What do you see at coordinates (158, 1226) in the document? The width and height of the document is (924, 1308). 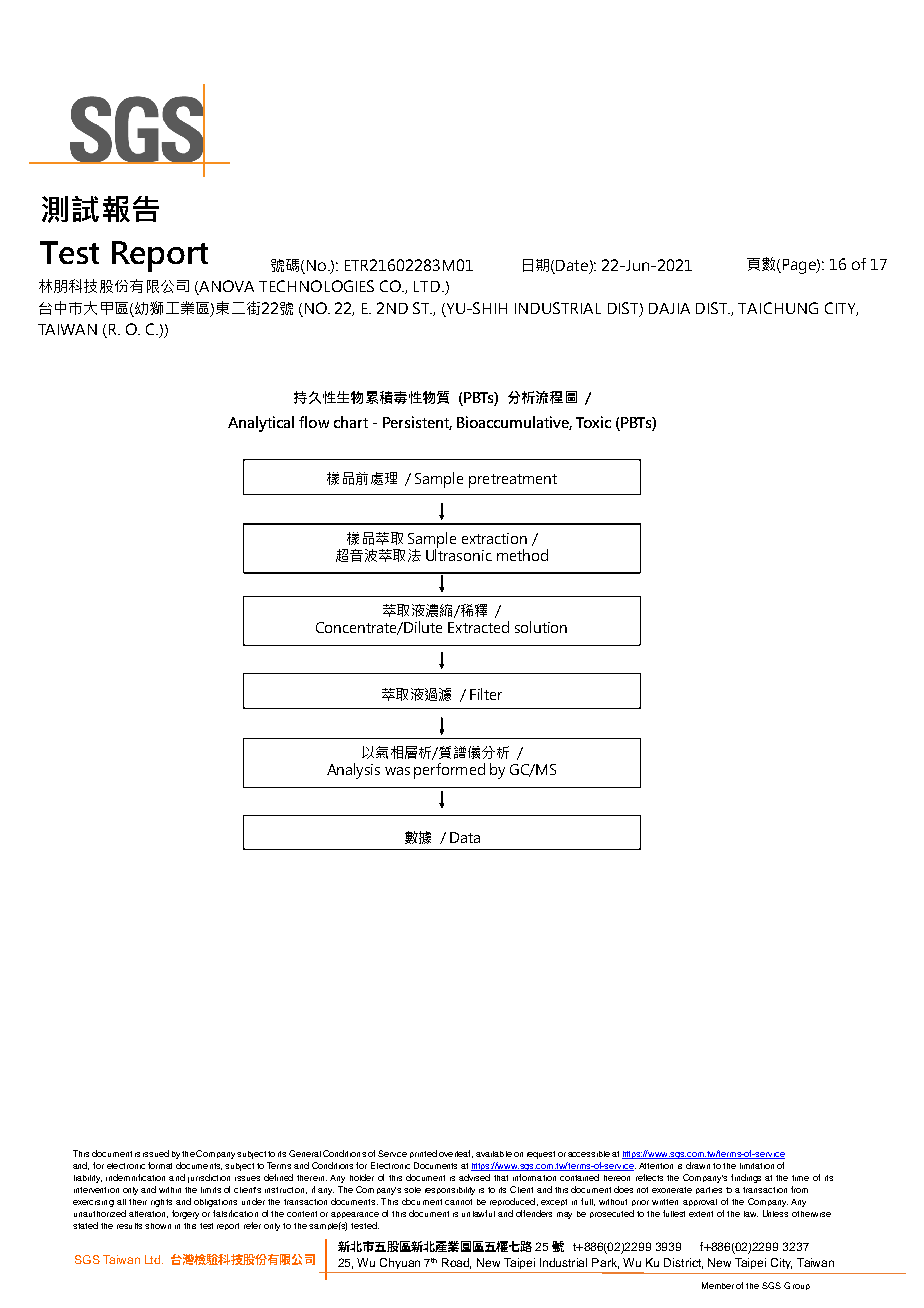 I see `shown` at bounding box center [158, 1226].
